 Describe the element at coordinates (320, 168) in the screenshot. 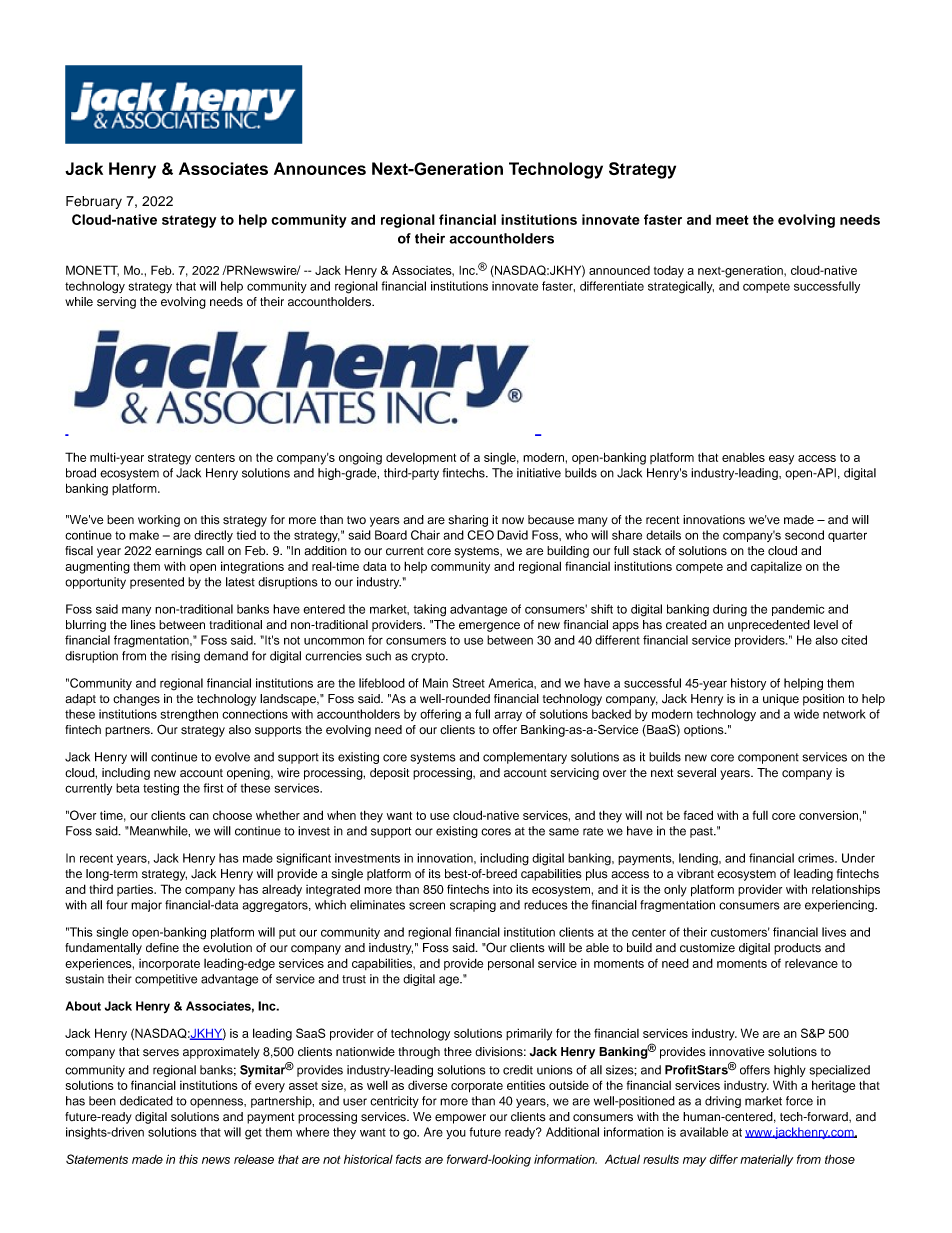

I see `Announces` at that location.
